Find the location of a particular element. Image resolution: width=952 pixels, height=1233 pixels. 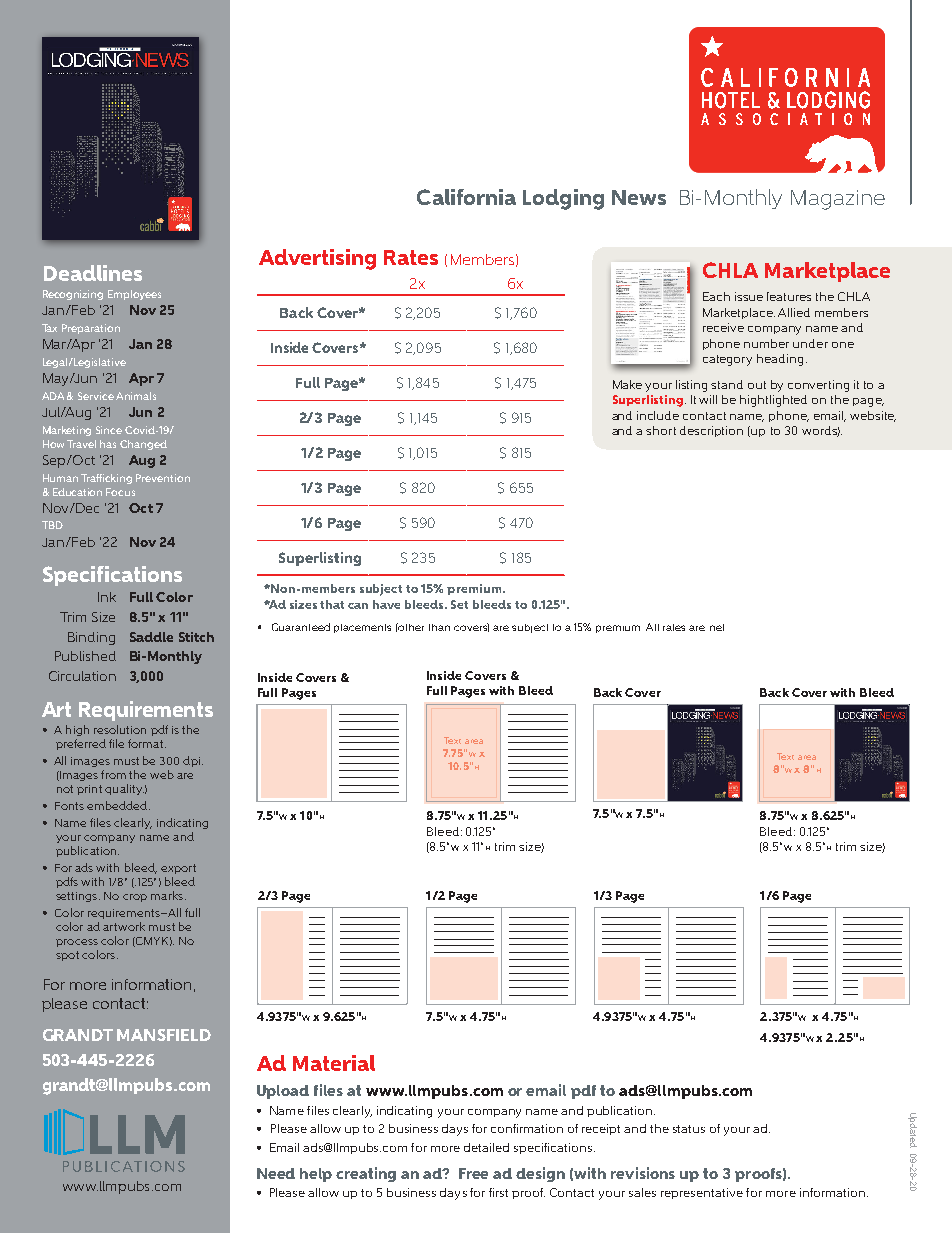

status is located at coordinates (689, 1129).
